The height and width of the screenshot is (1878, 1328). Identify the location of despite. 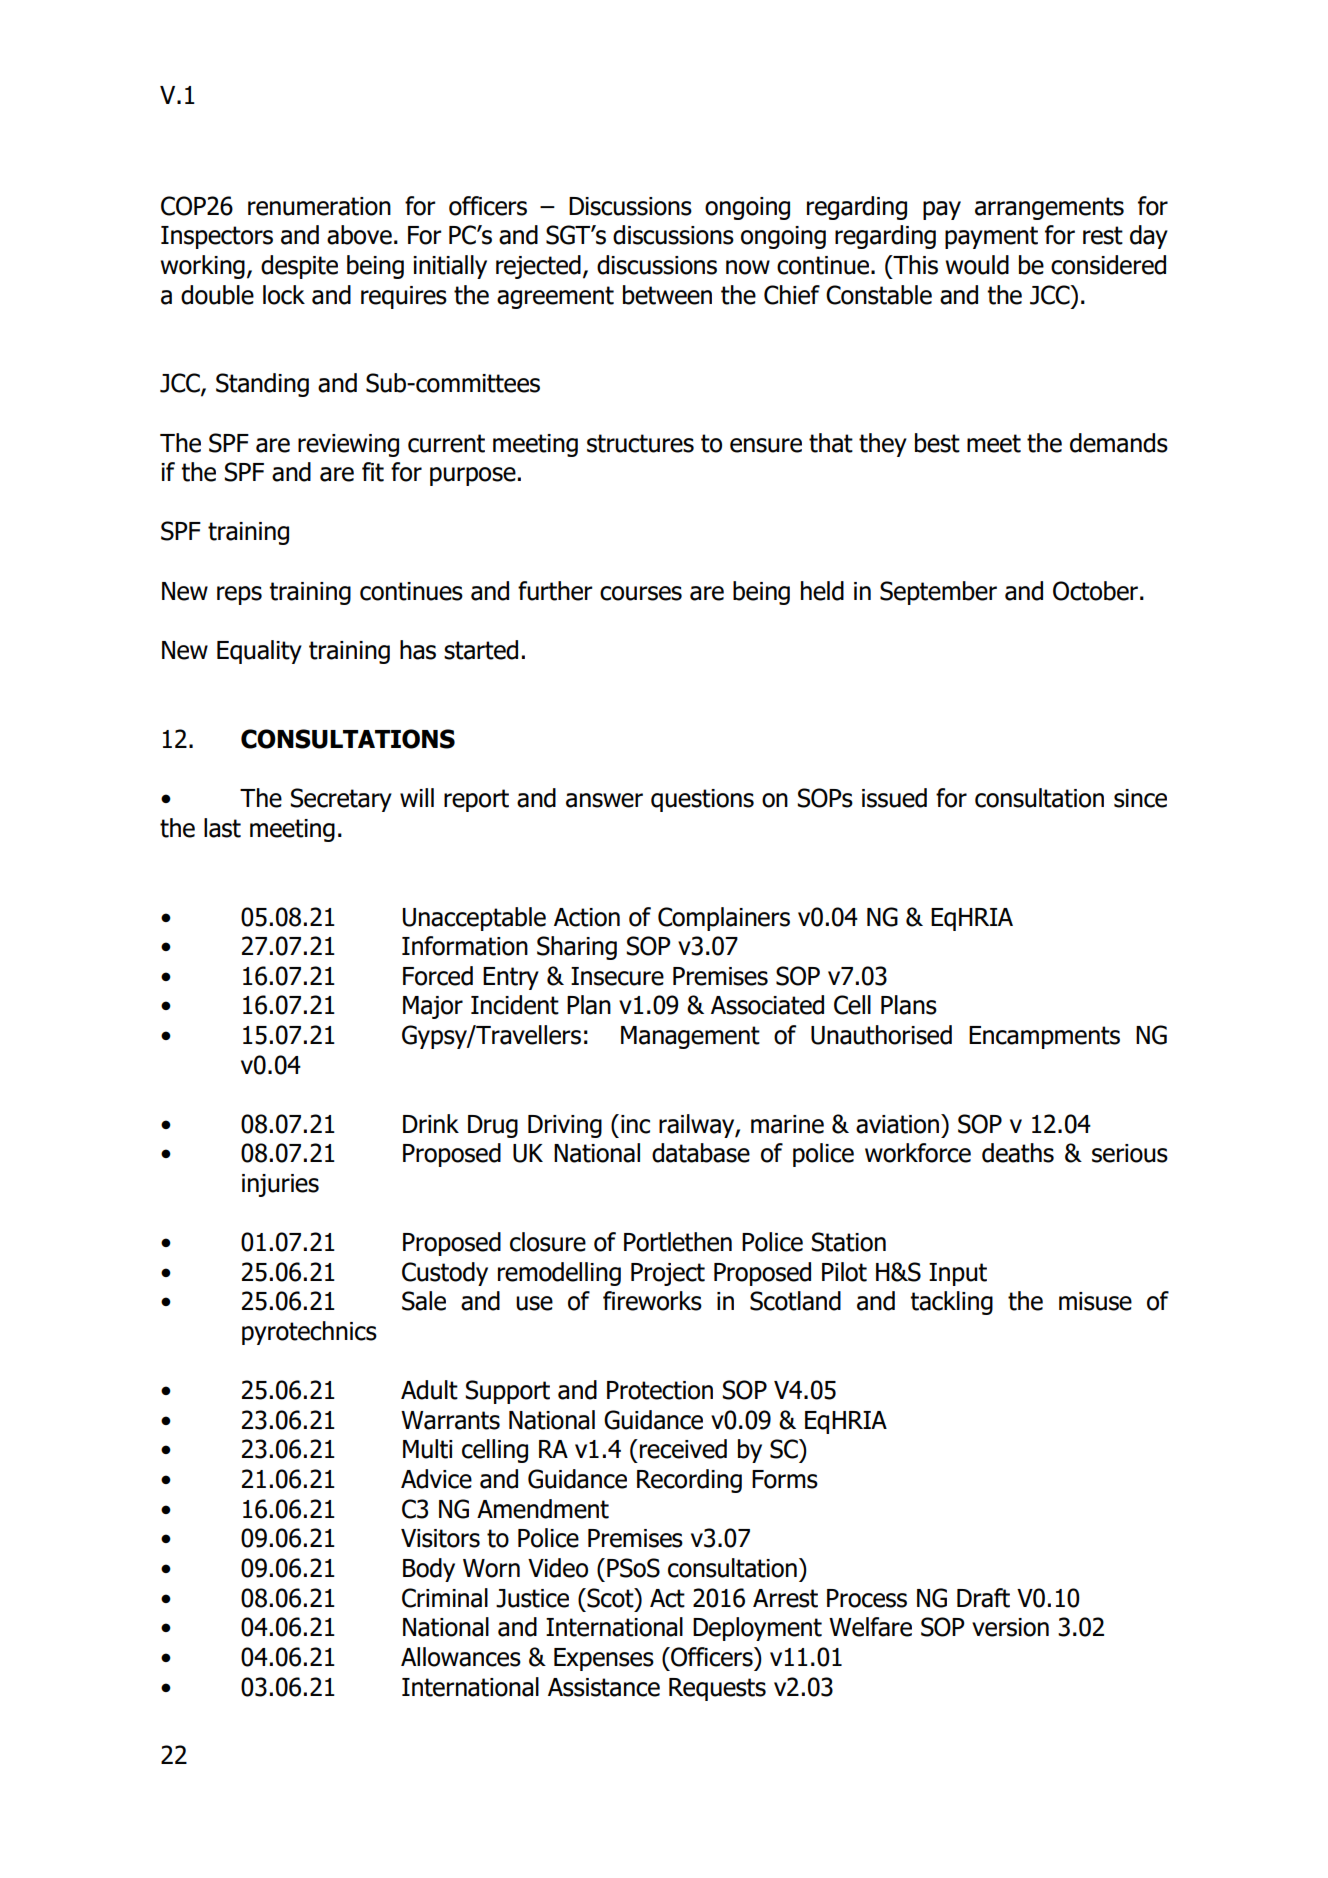
(299, 267).
